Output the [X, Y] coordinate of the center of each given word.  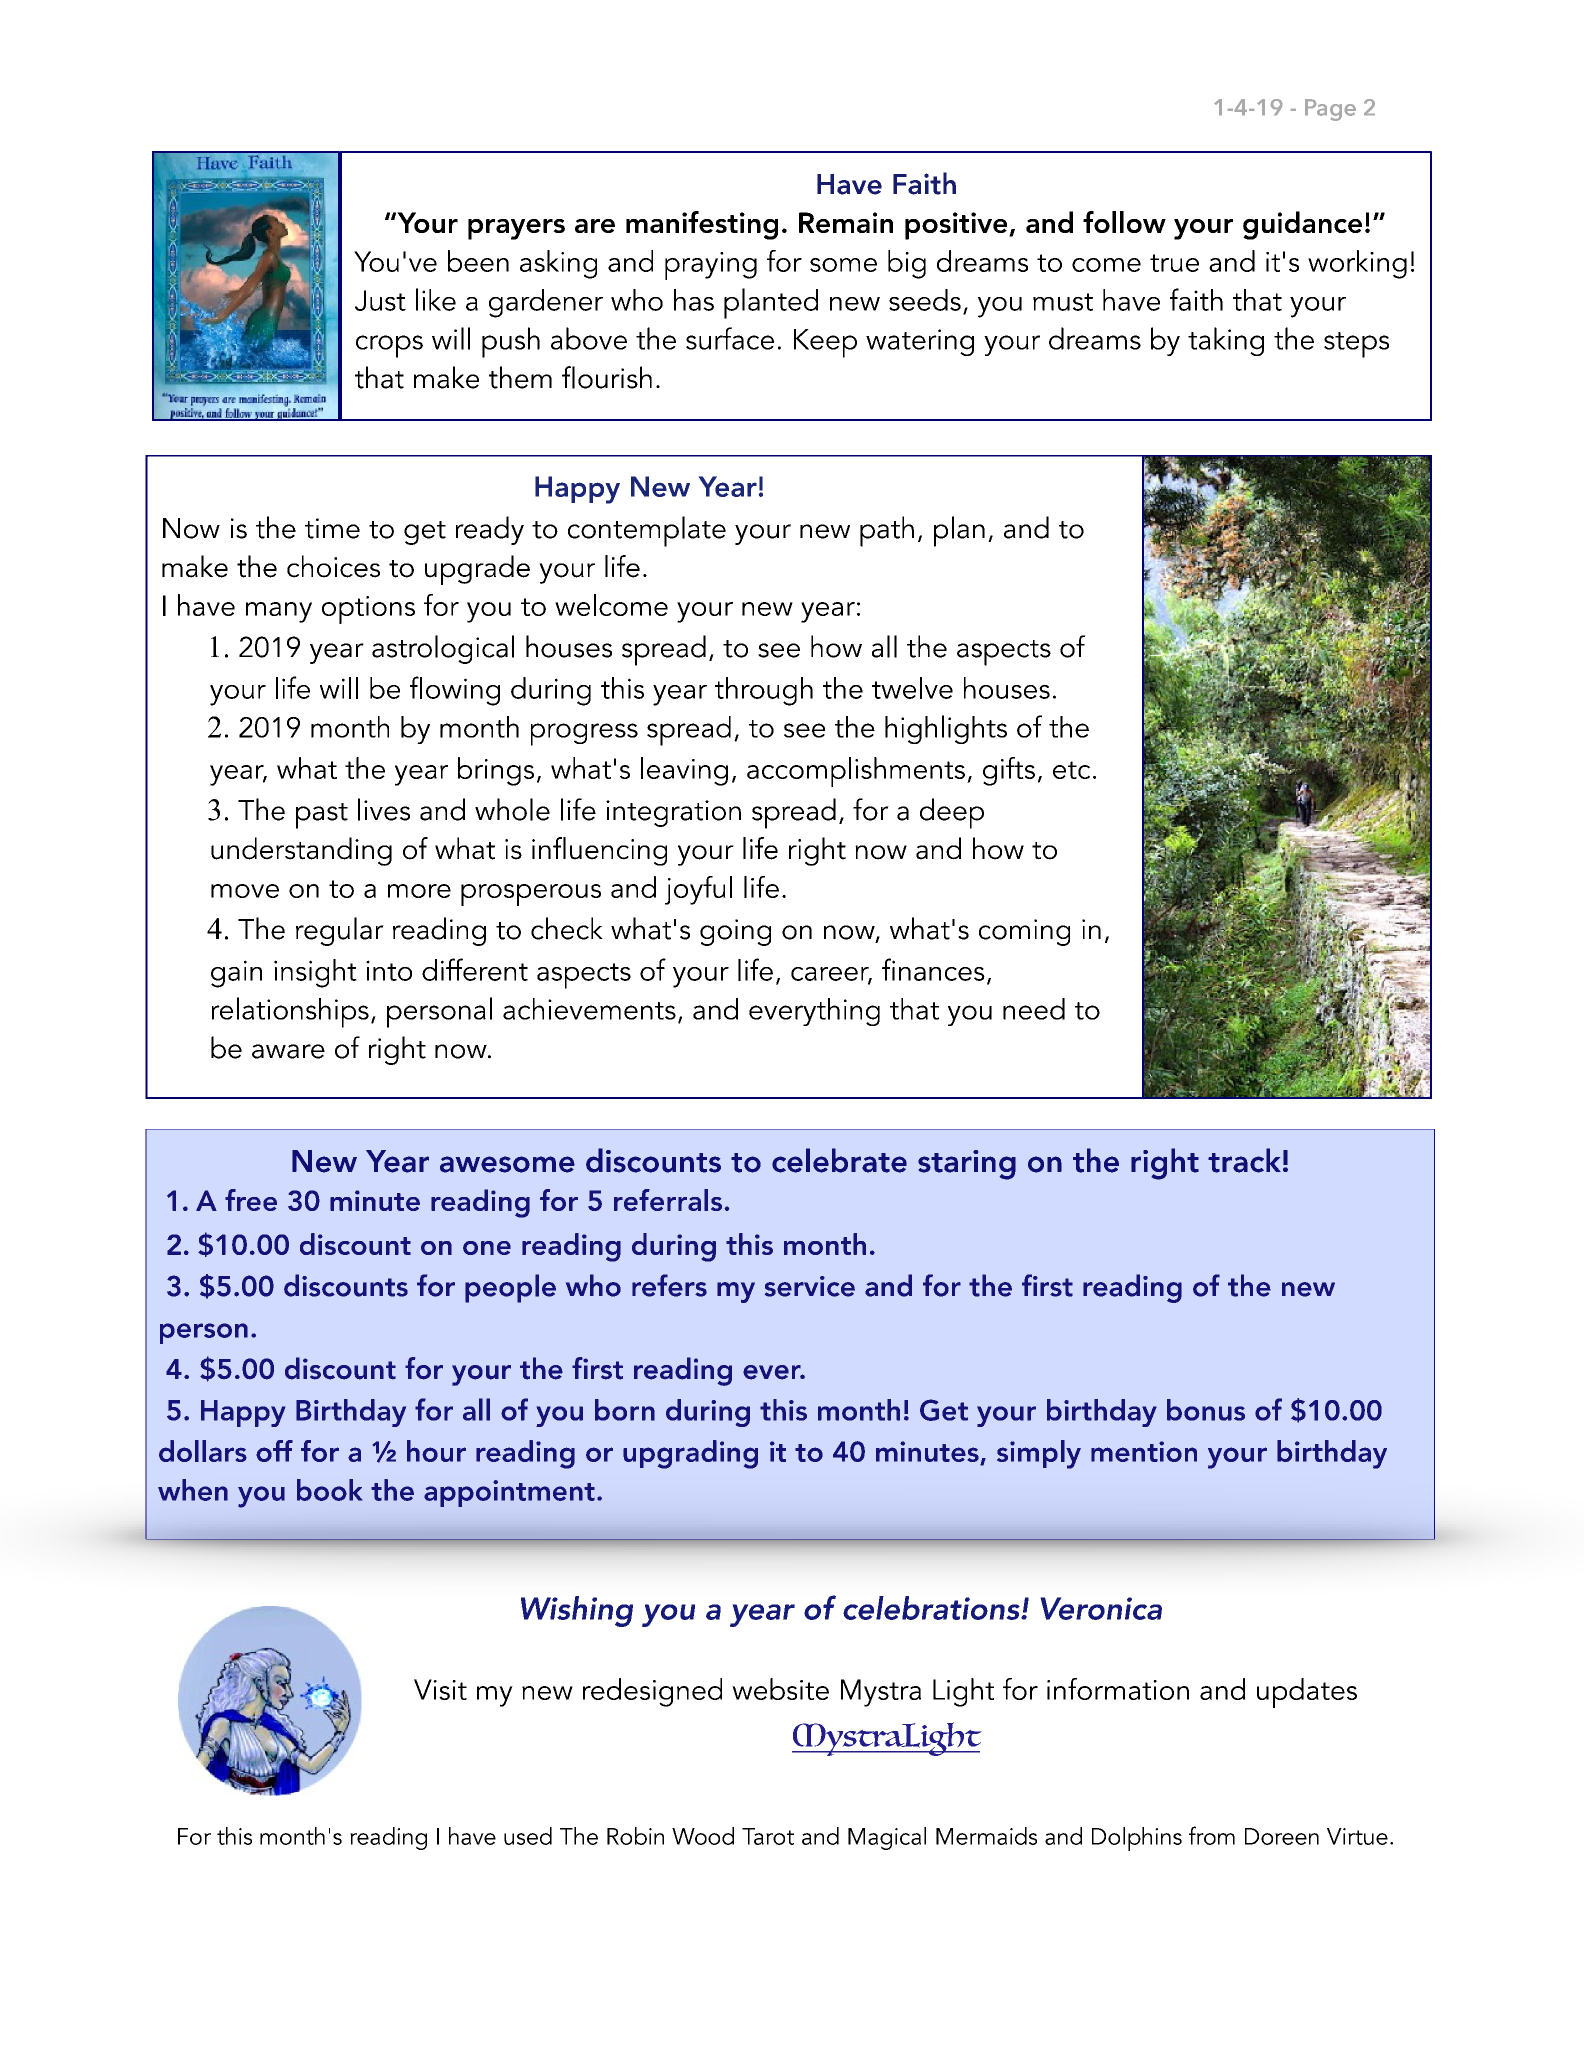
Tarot [768, 1836]
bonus [1206, 1410]
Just [380, 300]
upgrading [690, 1454]
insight [315, 973]
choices [333, 566]
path [887, 531]
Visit [440, 1689]
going [735, 932]
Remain [846, 222]
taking [1226, 341]
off [274, 1451]
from [1212, 1835]
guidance [1302, 225]
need [1034, 1009]
